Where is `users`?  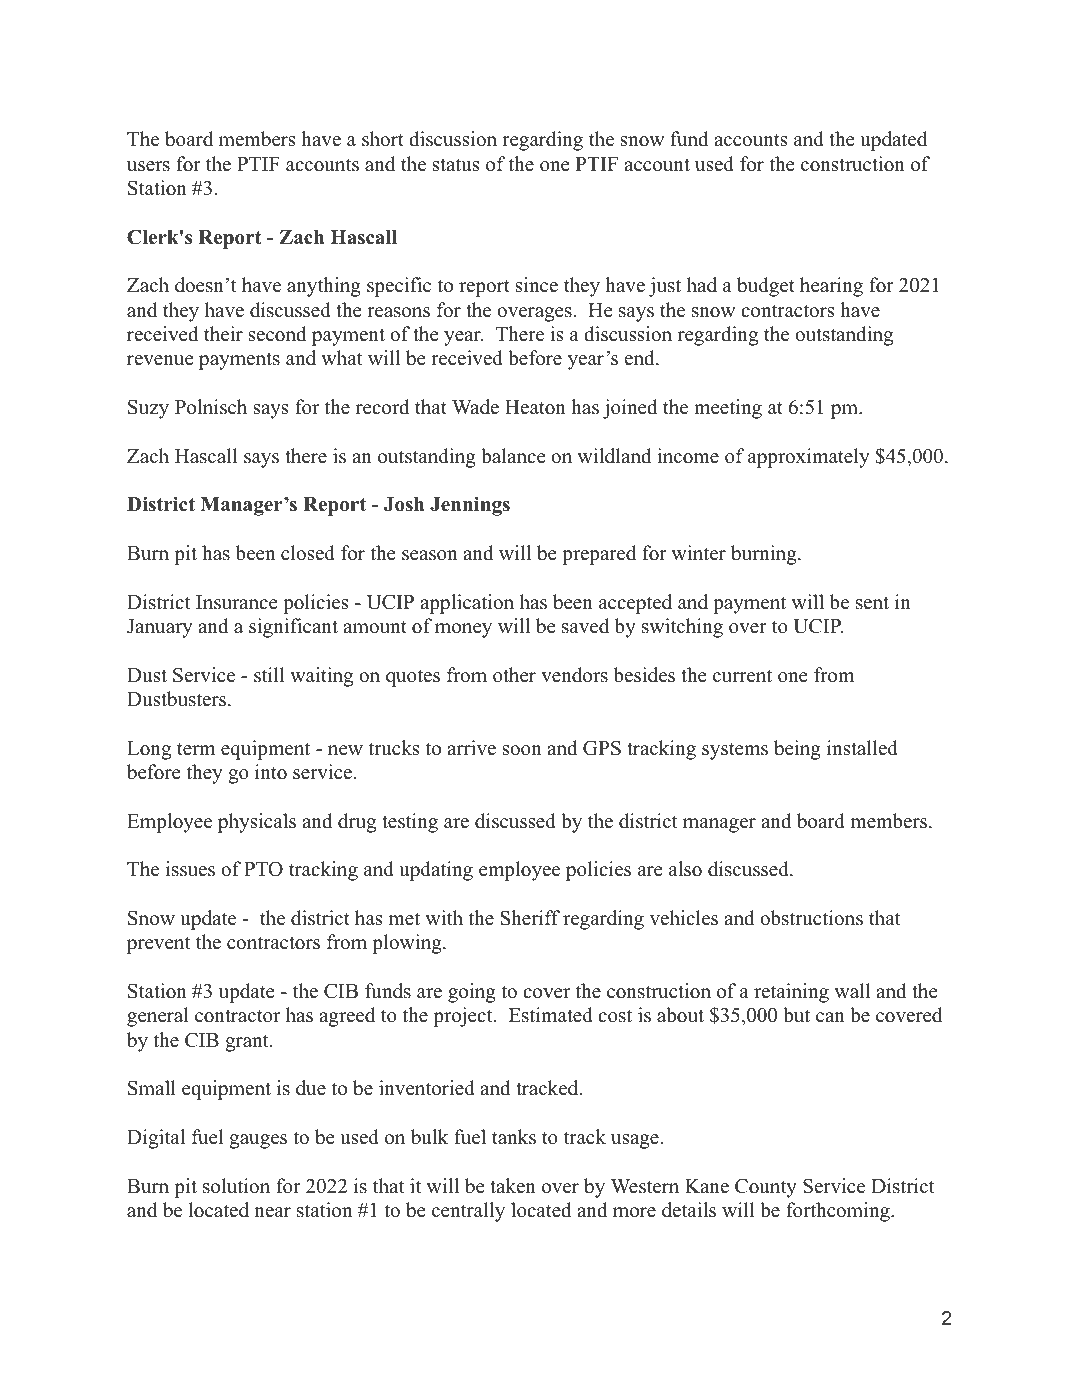
users is located at coordinates (148, 166).
